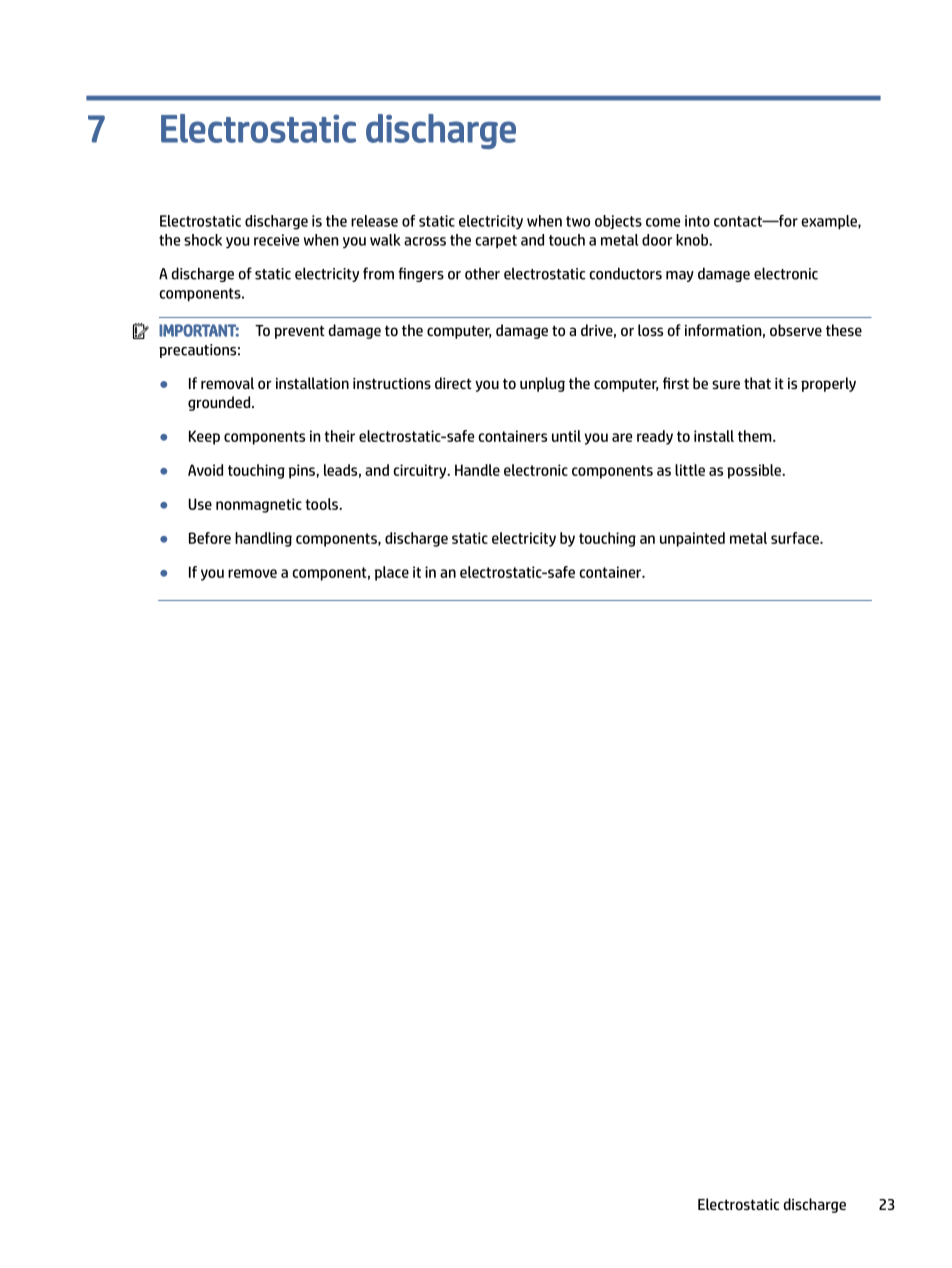 The width and height of the screenshot is (952, 1268). Describe the element at coordinates (566, 436) in the screenshot. I see `until` at that location.
